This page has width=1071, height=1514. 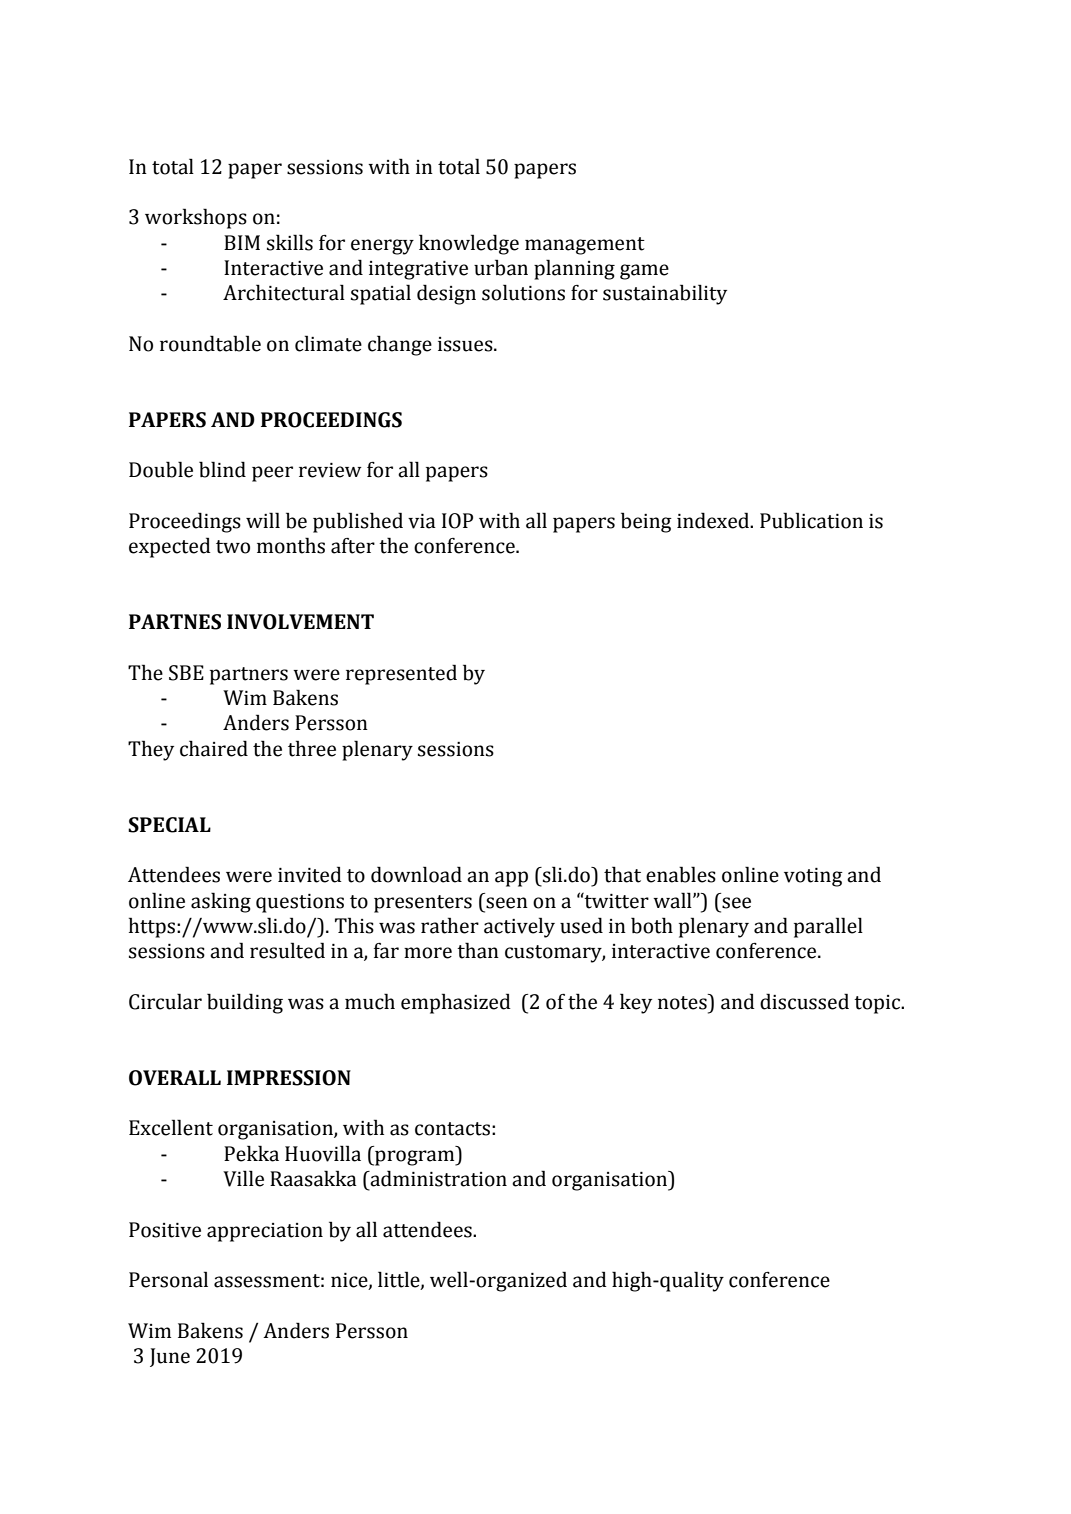 What do you see at coordinates (242, 242) in the page?
I see `BIM` at bounding box center [242, 242].
